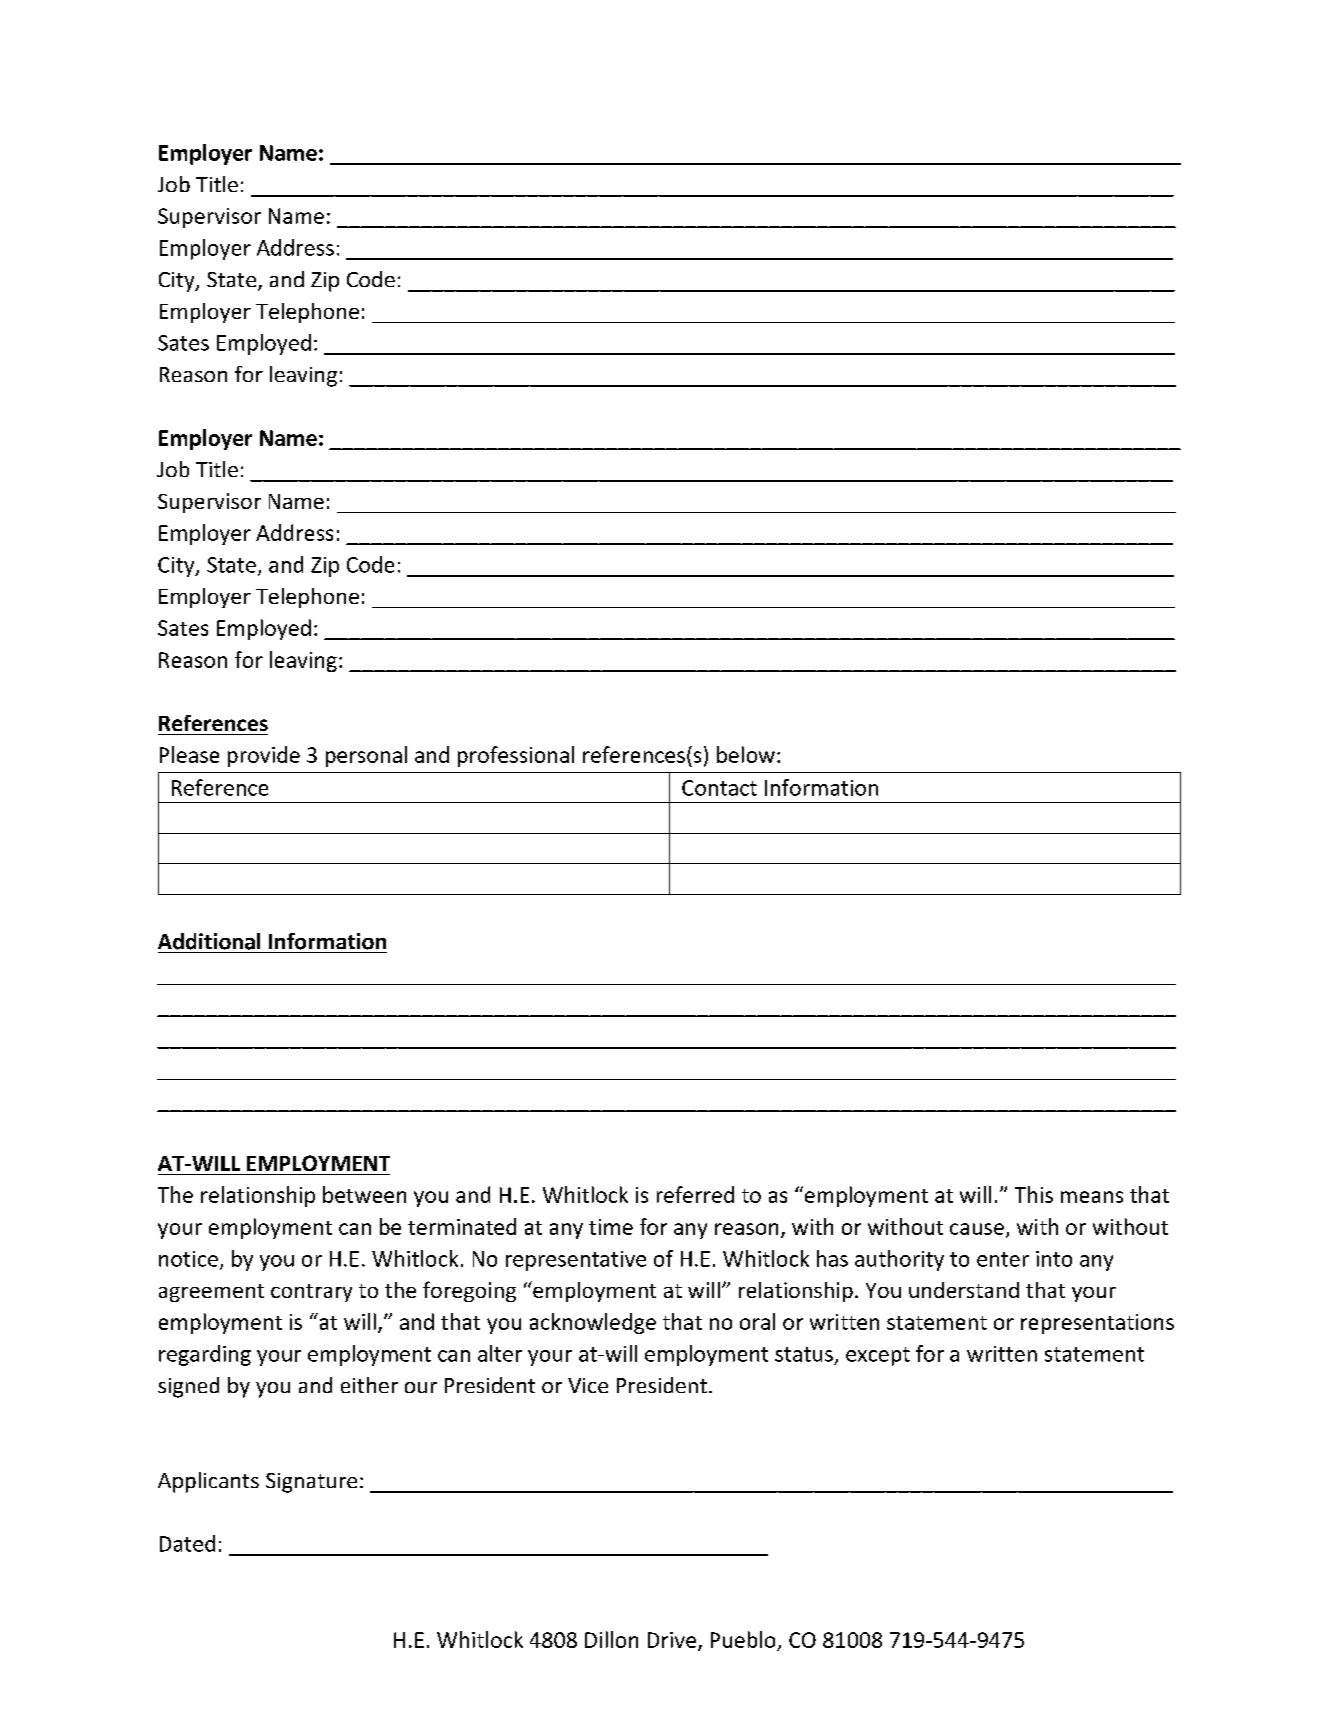  What do you see at coordinates (719, 788) in the image?
I see `Contact` at bounding box center [719, 788].
